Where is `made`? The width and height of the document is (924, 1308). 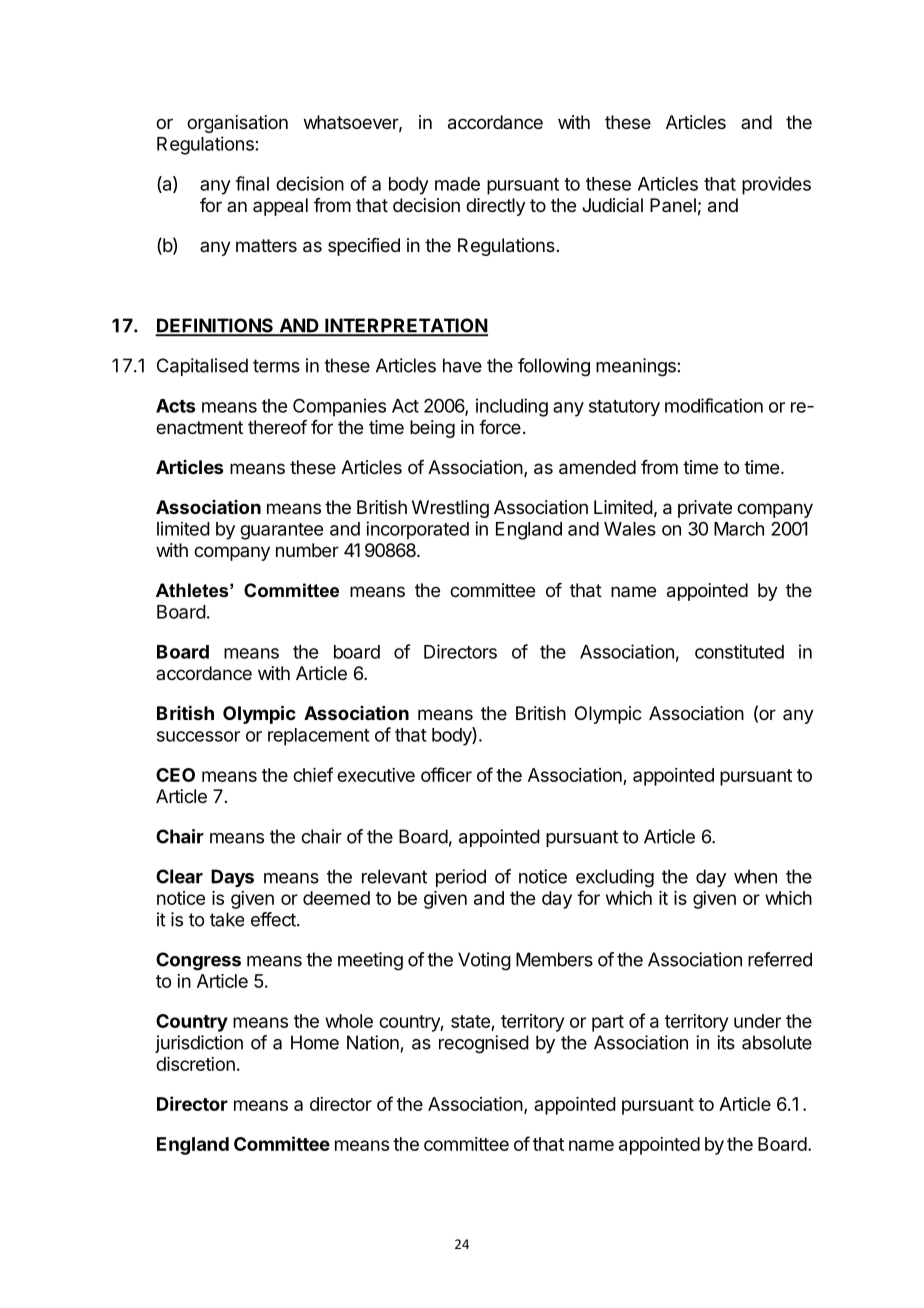 made is located at coordinates (457, 184).
